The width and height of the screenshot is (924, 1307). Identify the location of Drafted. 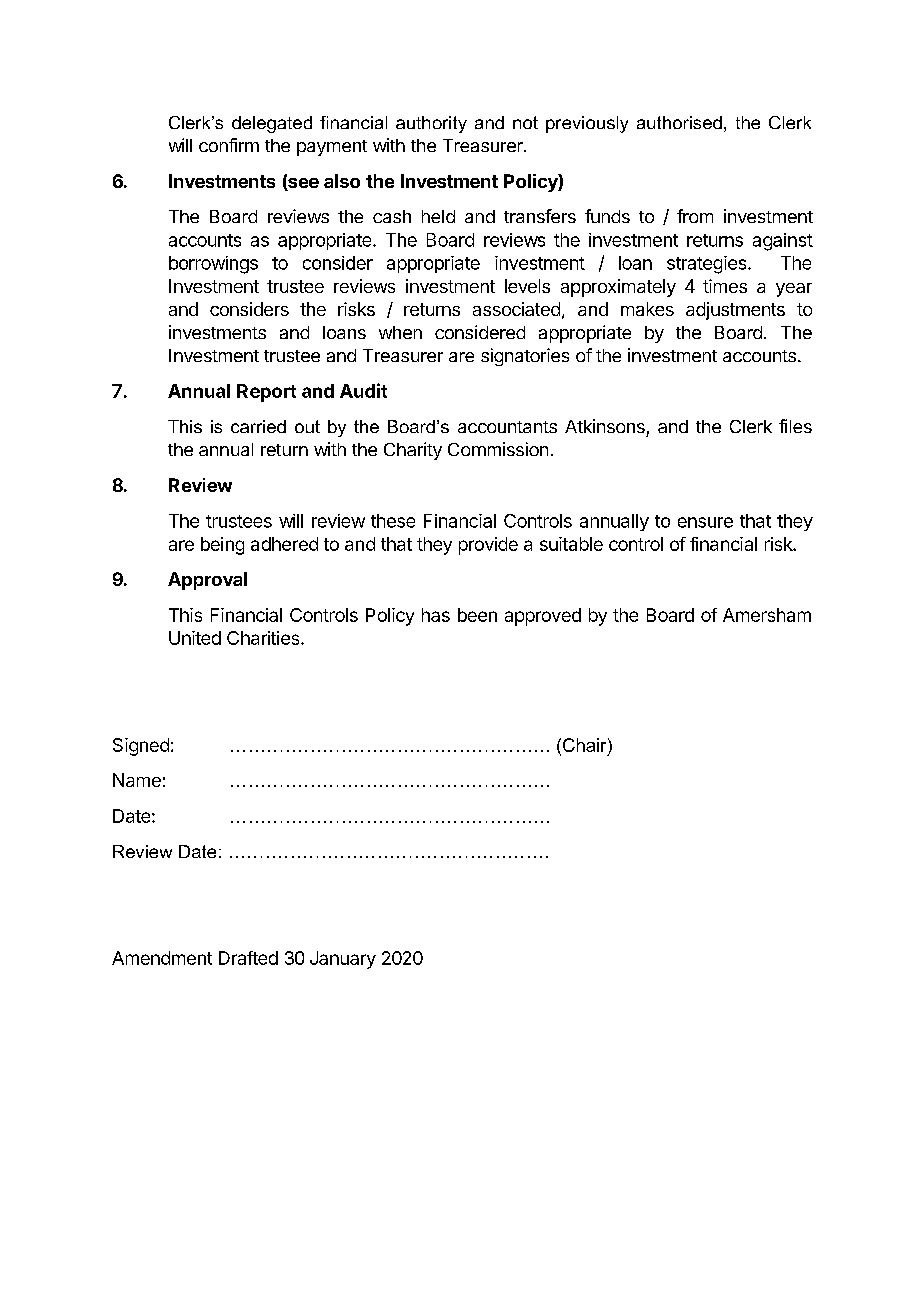
(248, 958).
